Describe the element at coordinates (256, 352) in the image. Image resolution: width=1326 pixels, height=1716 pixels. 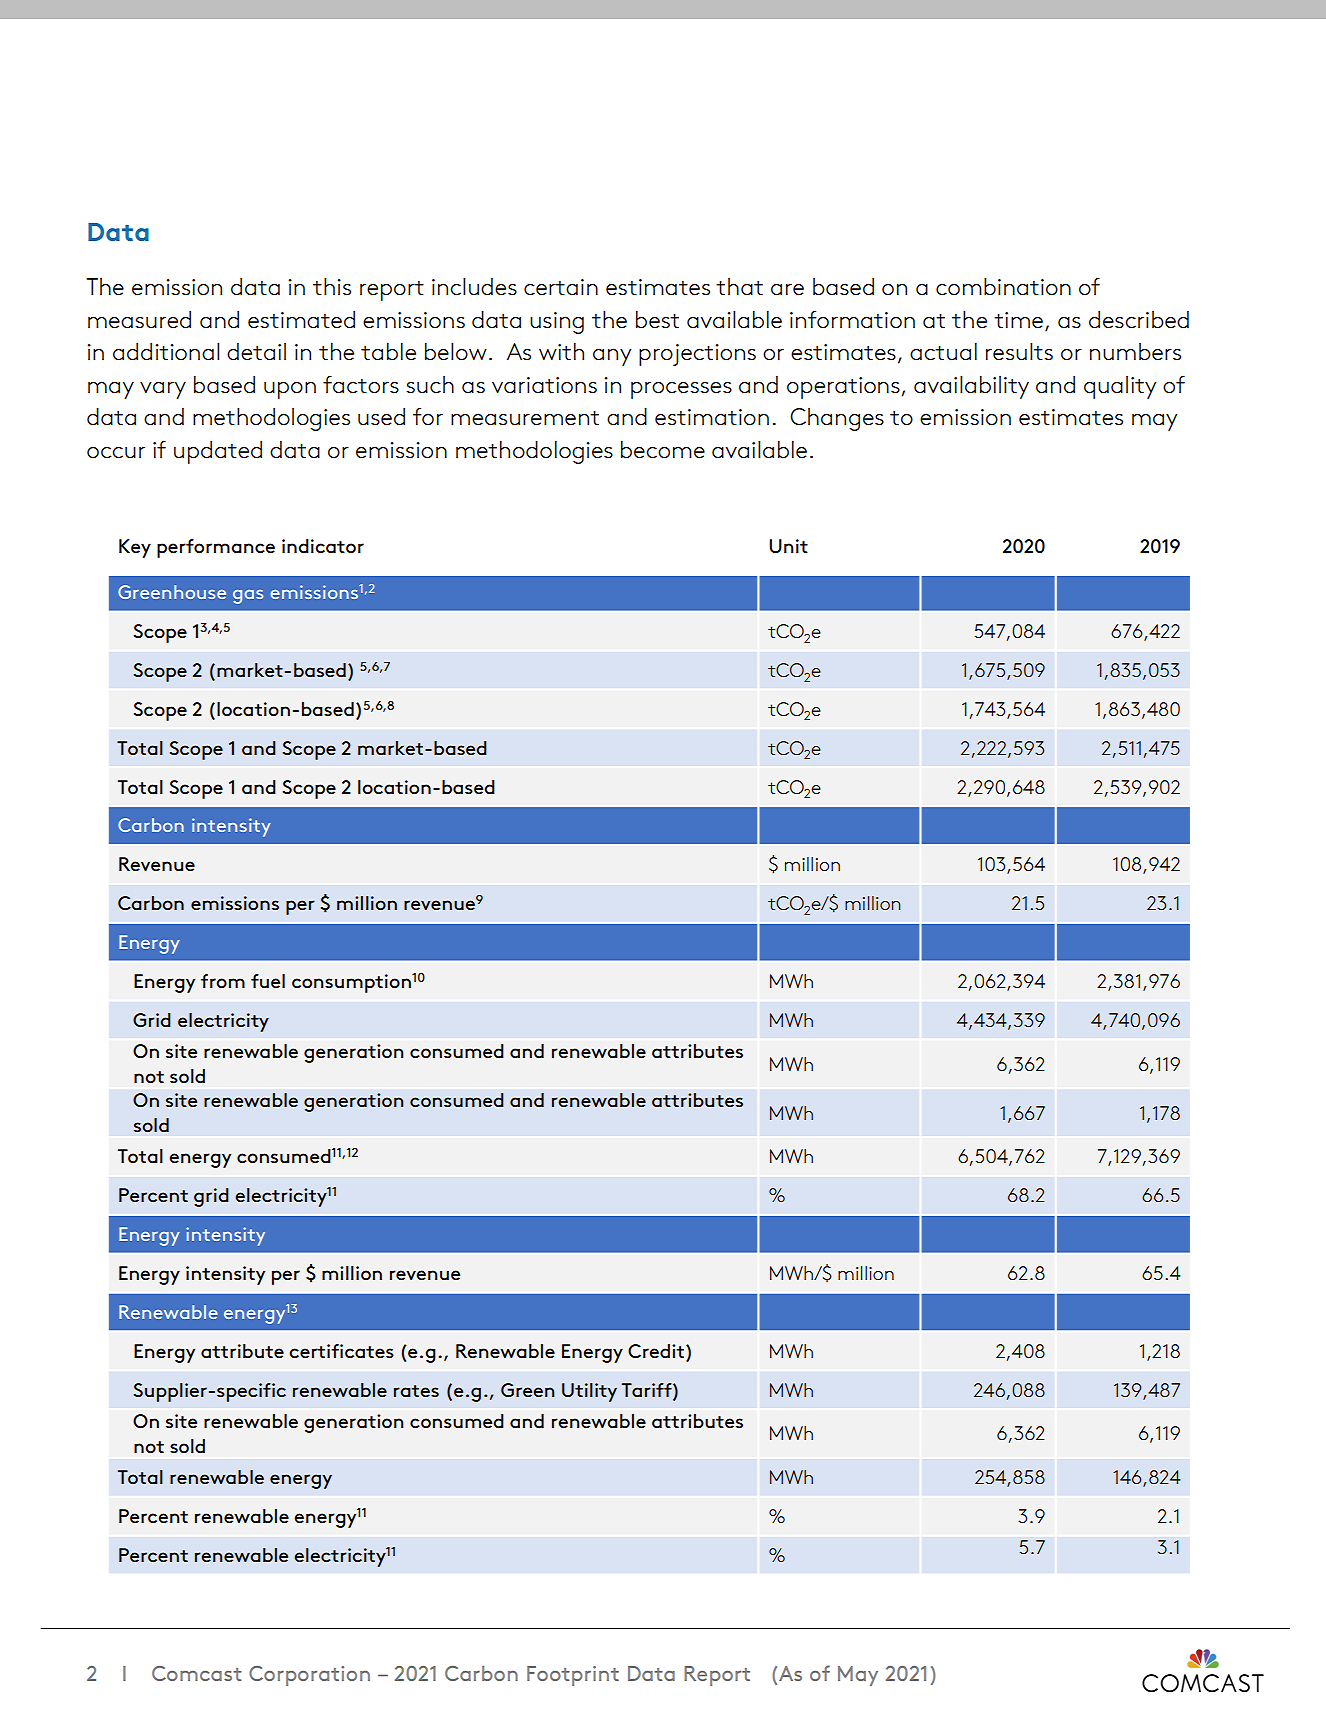
I see `detail` at that location.
